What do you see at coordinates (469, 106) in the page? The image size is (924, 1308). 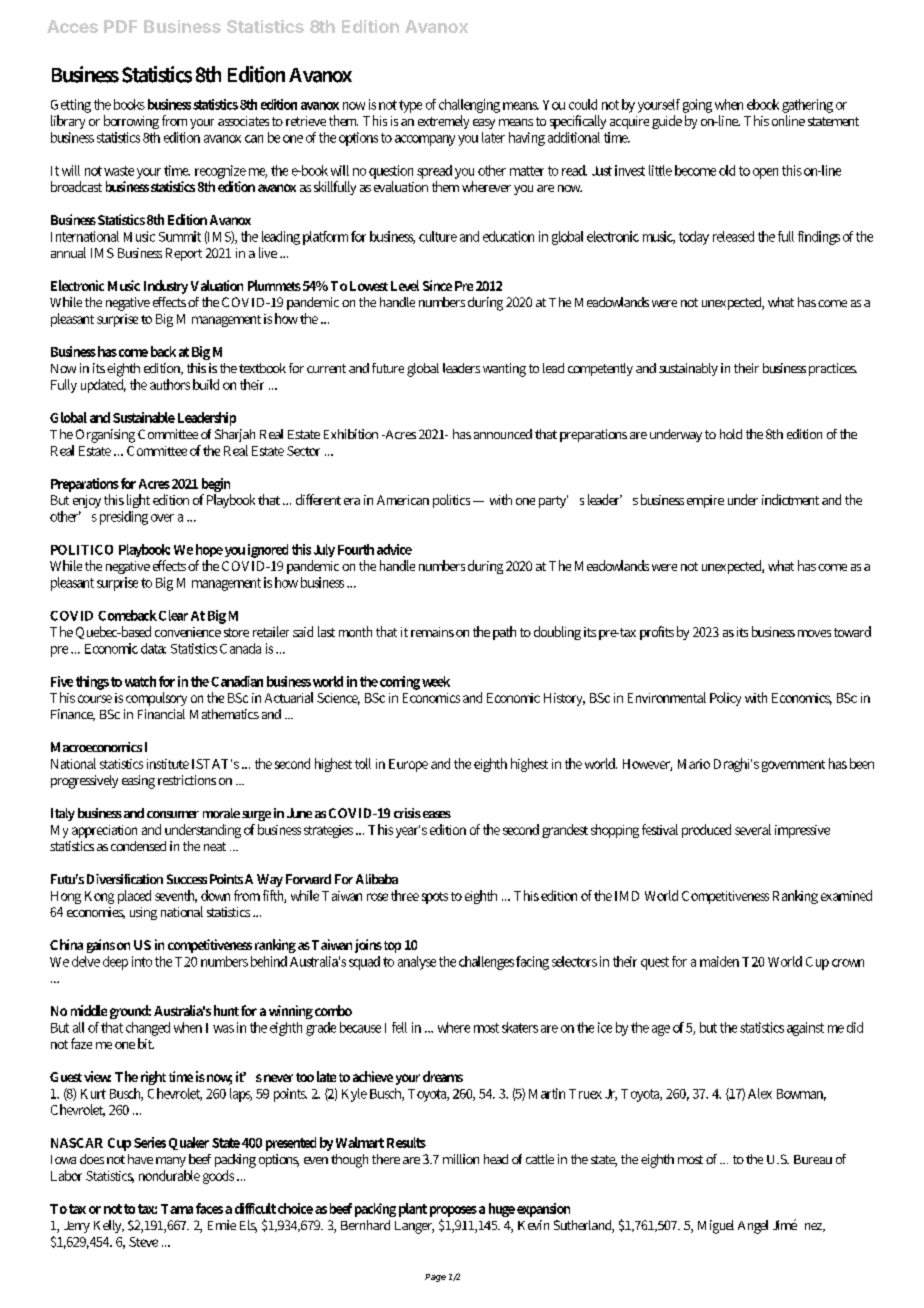 I see `challenging` at bounding box center [469, 106].
